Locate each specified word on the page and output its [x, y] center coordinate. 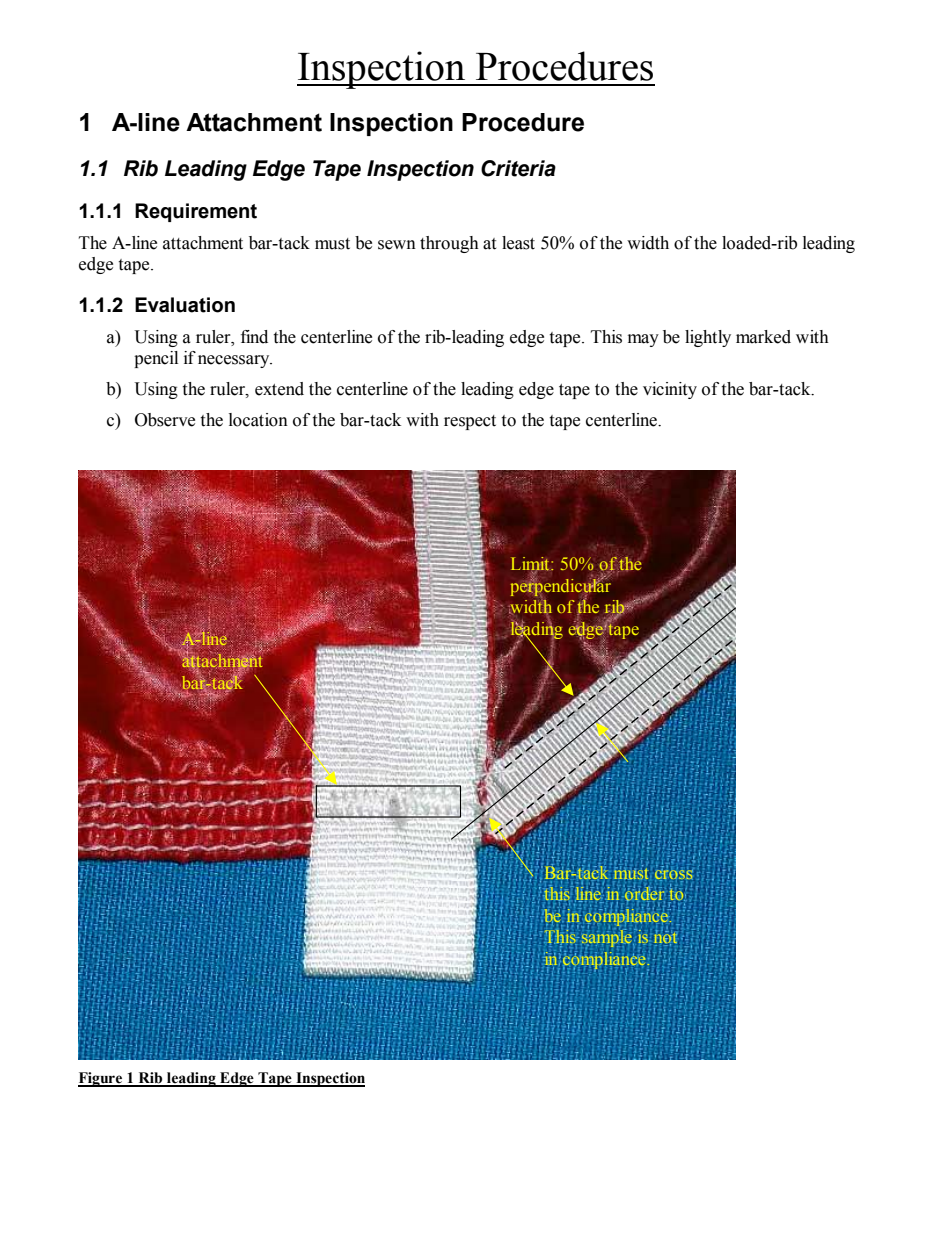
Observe [165, 420]
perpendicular [561, 587]
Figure [101, 1079]
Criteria [518, 168]
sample [608, 938]
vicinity [670, 390]
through [449, 244]
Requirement [196, 212]
